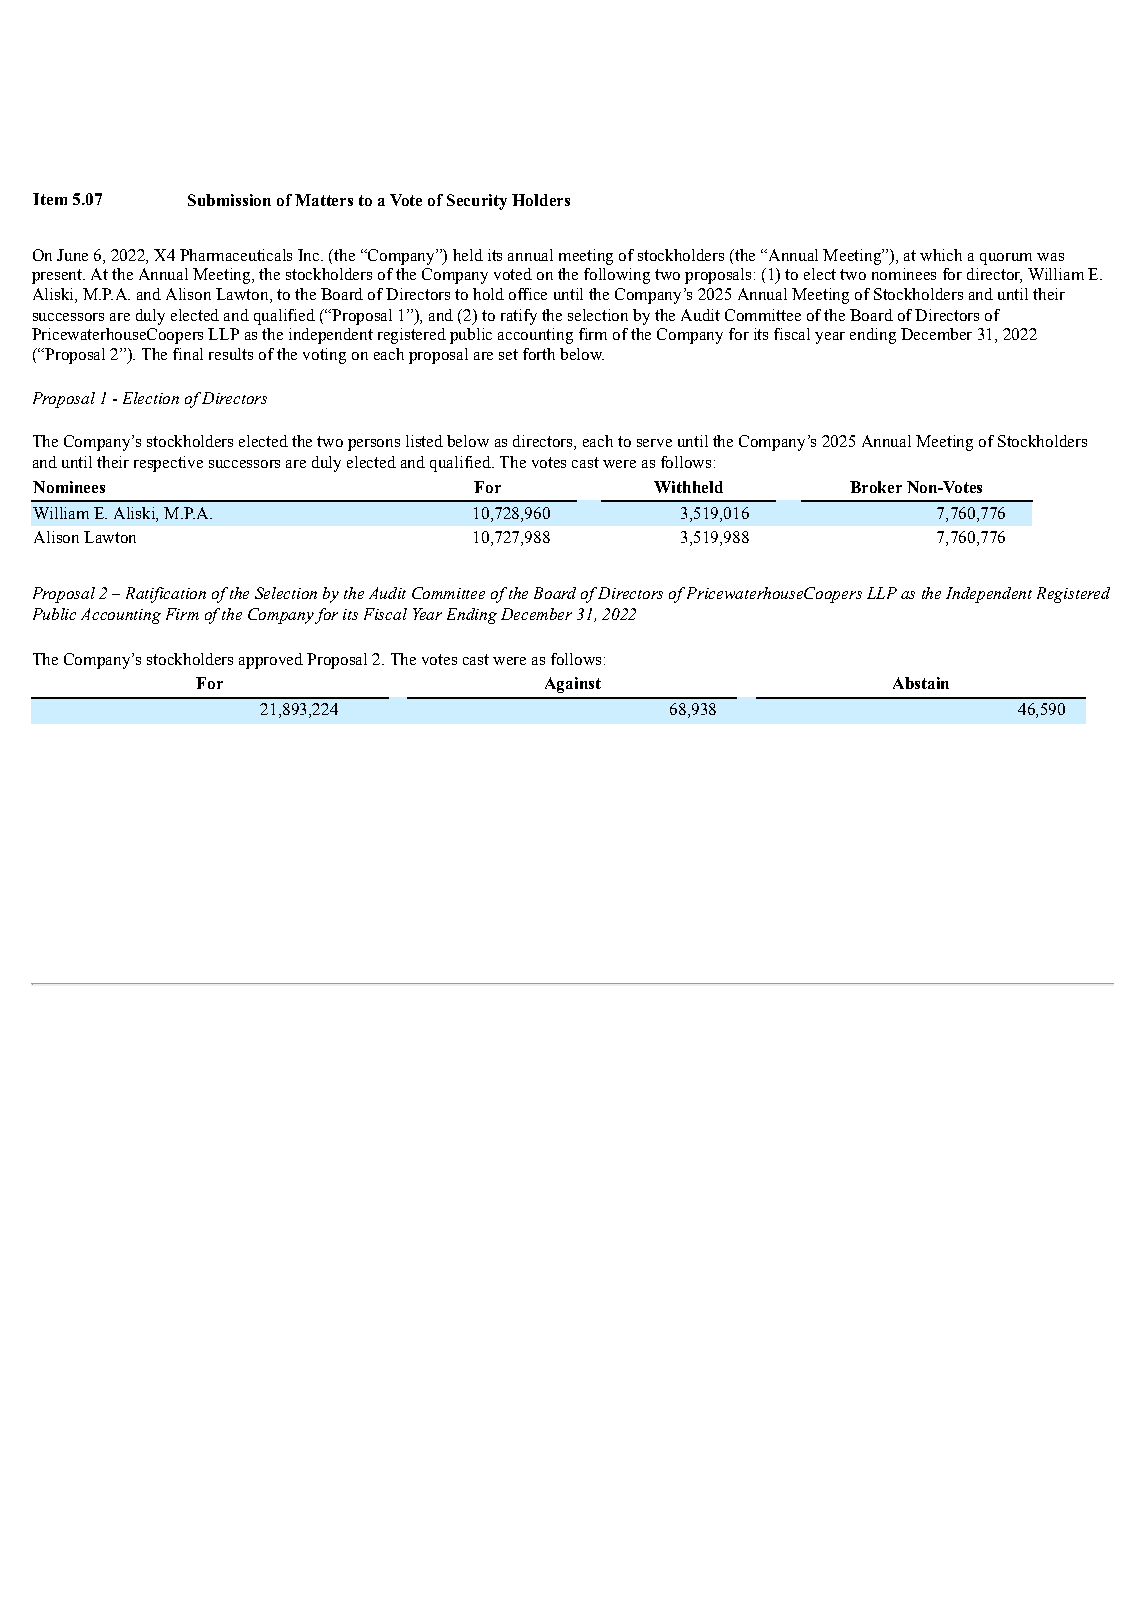 The height and width of the document is (1624, 1147). What do you see at coordinates (573, 685) in the document?
I see `Against` at bounding box center [573, 685].
